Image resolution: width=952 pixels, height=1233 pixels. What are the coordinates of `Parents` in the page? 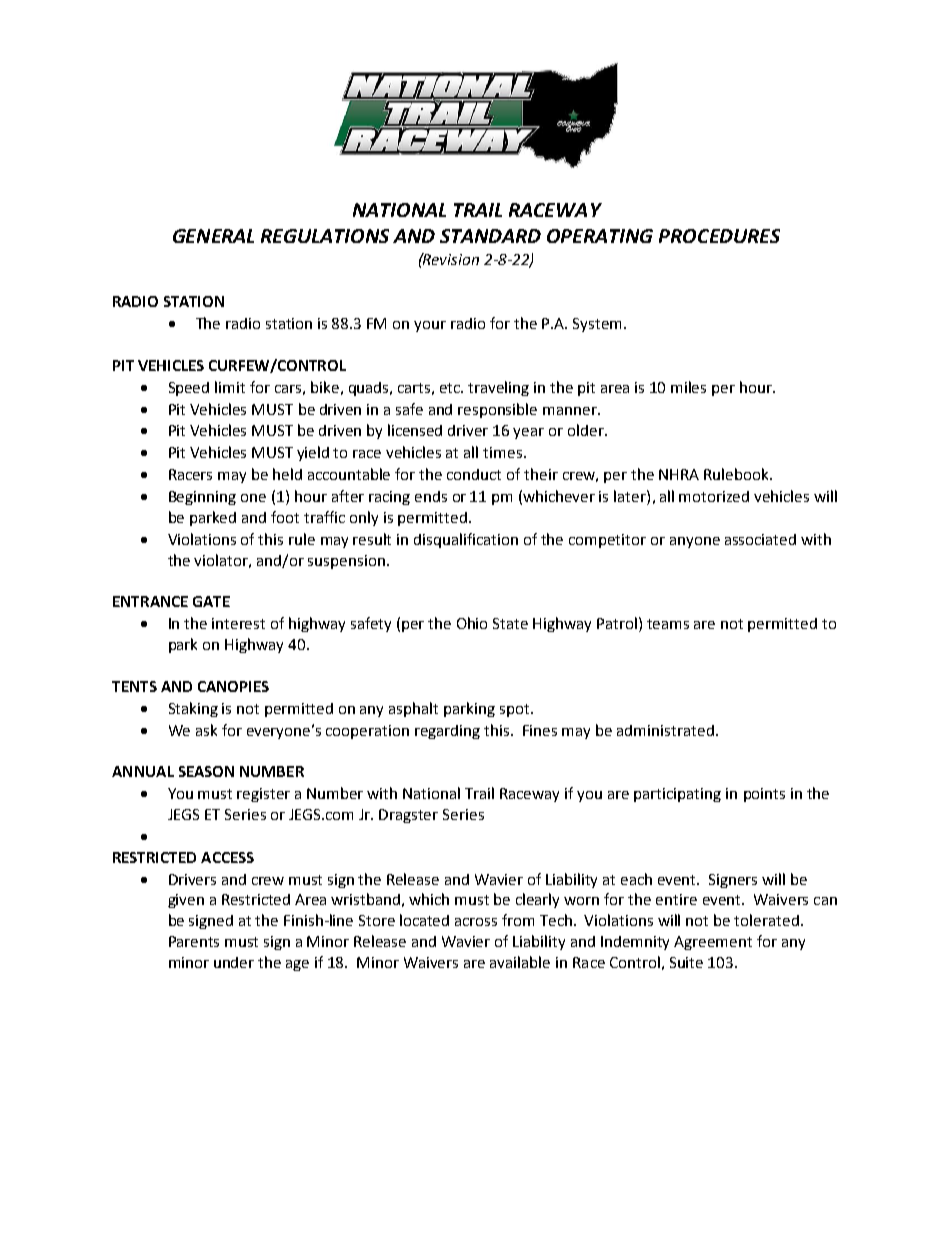 It's located at (194, 941).
